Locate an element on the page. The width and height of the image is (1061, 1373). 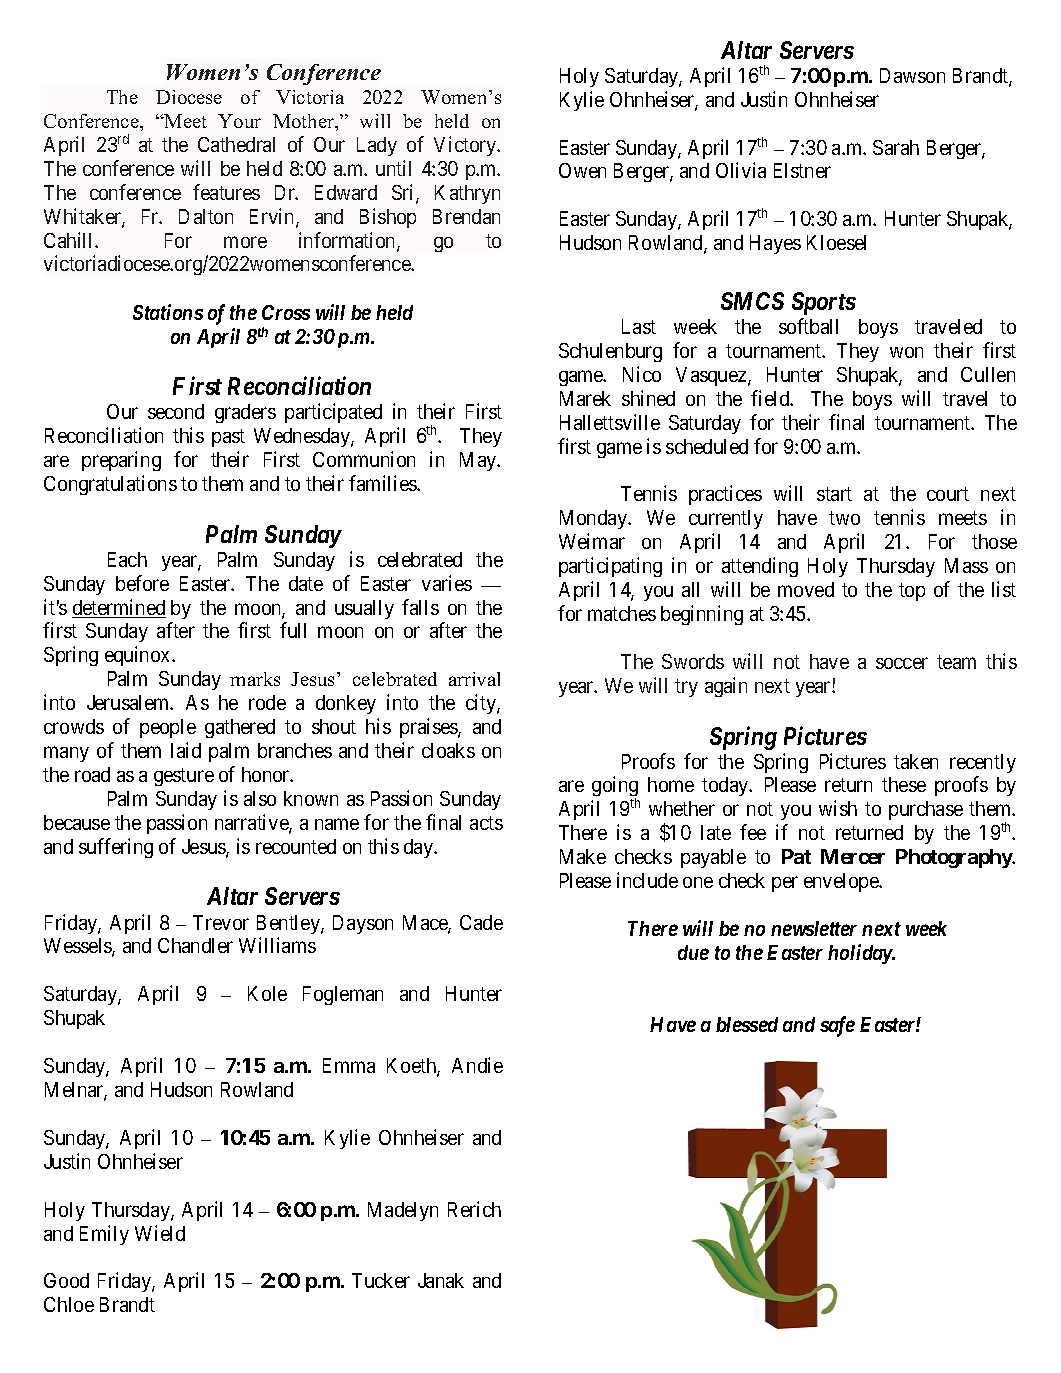
Wield is located at coordinates (160, 1233).
